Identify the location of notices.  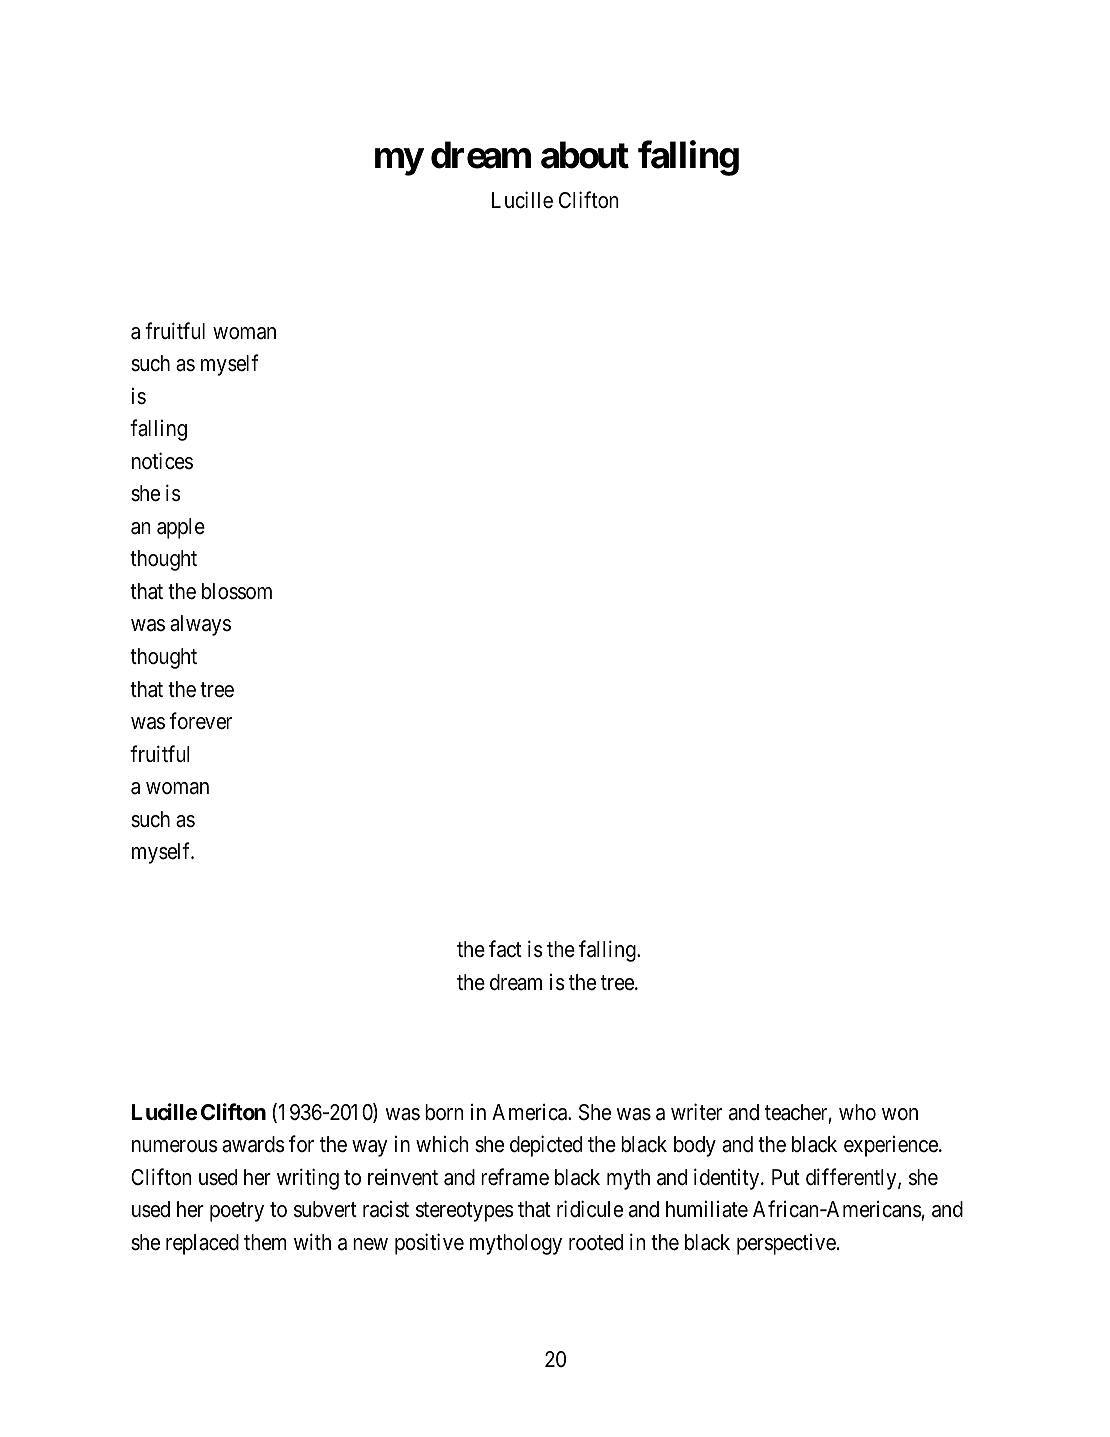
(162, 461).
